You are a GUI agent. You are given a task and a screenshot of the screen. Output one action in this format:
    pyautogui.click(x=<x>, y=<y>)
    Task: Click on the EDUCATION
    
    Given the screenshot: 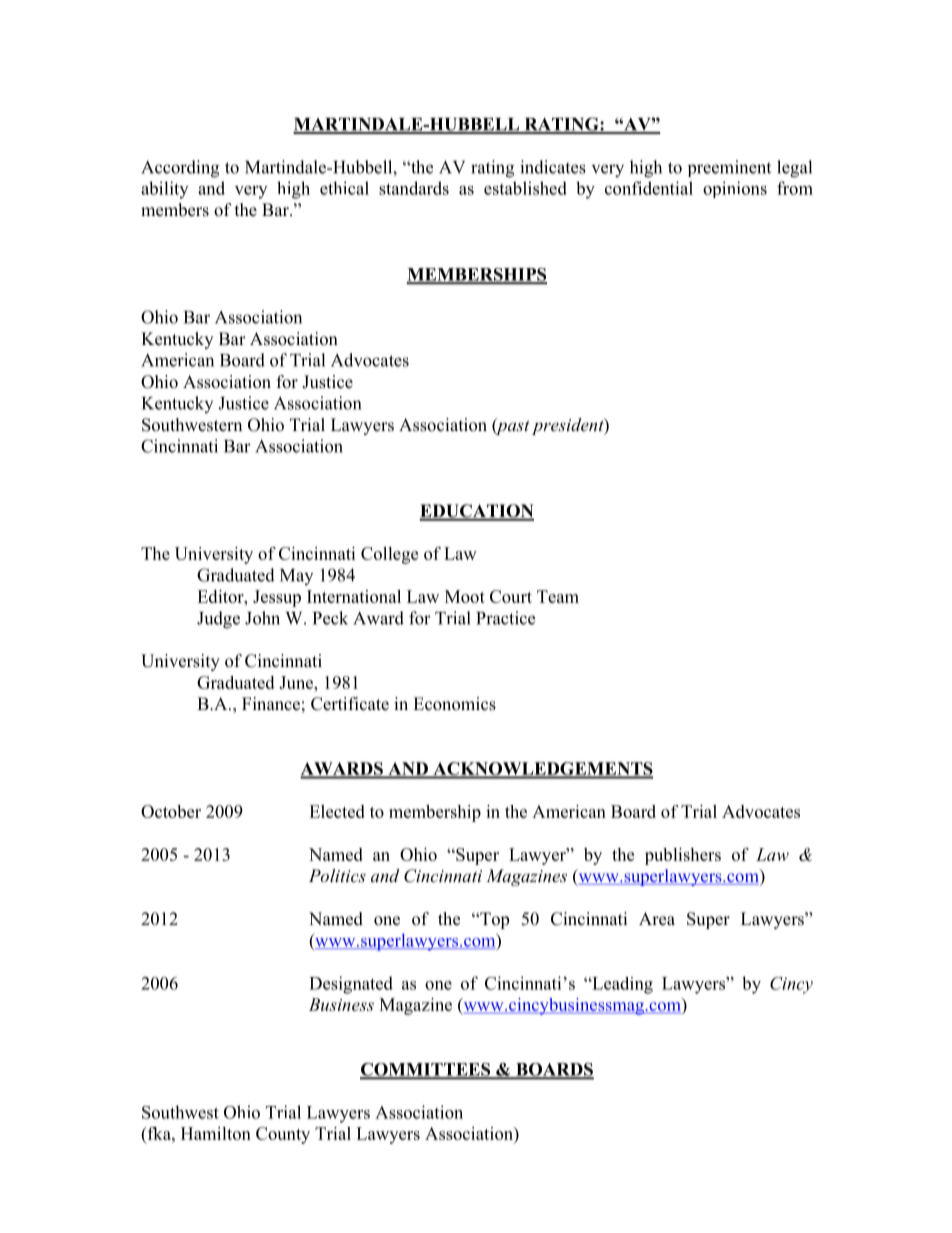 What is the action you would take?
    pyautogui.click(x=476, y=512)
